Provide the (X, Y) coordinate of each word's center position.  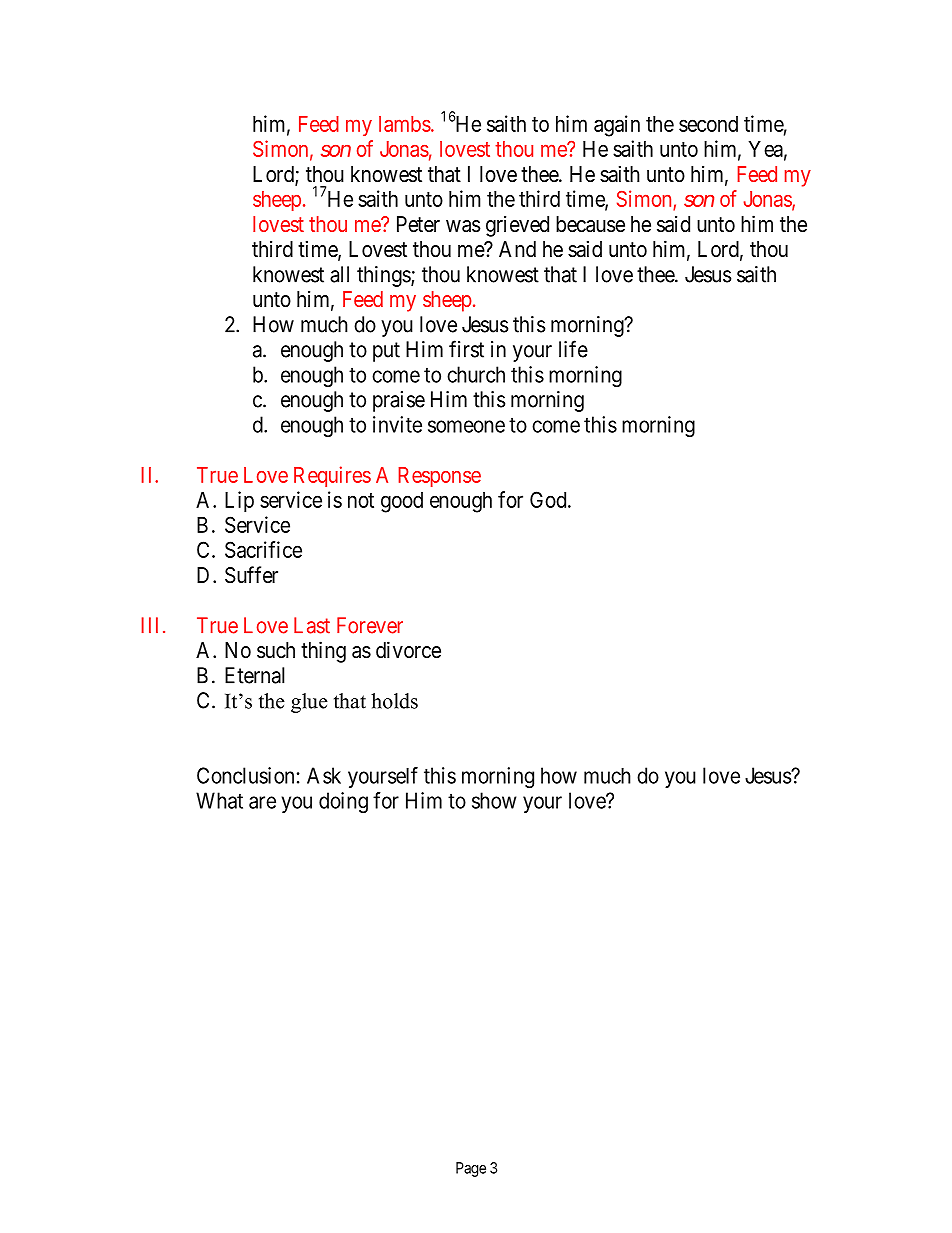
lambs (405, 124)
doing (343, 802)
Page (471, 1169)
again (617, 126)
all (339, 274)
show (494, 800)
